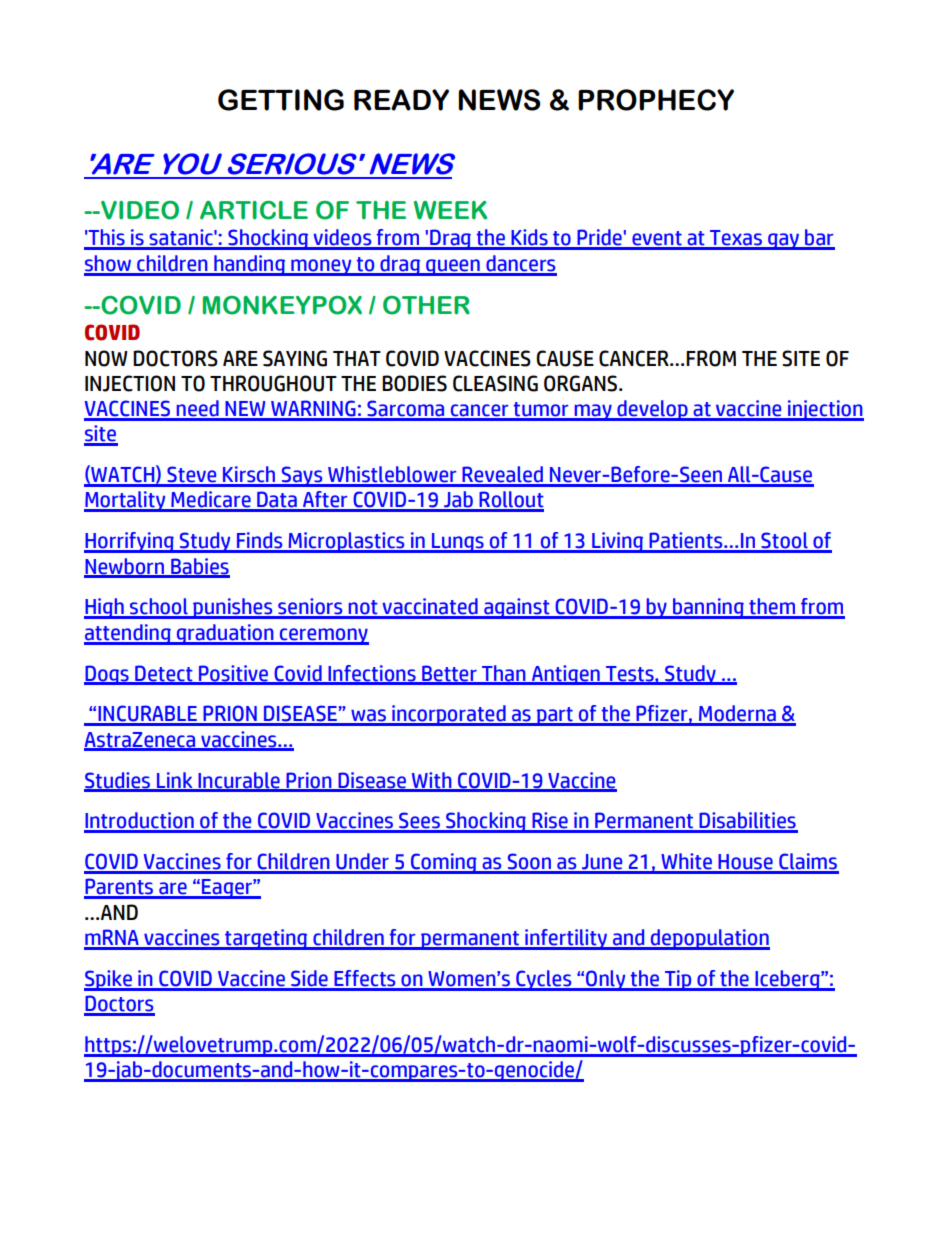 Image resolution: width=952 pixels, height=1233 pixels. I want to click on depopulation, so click(709, 939).
